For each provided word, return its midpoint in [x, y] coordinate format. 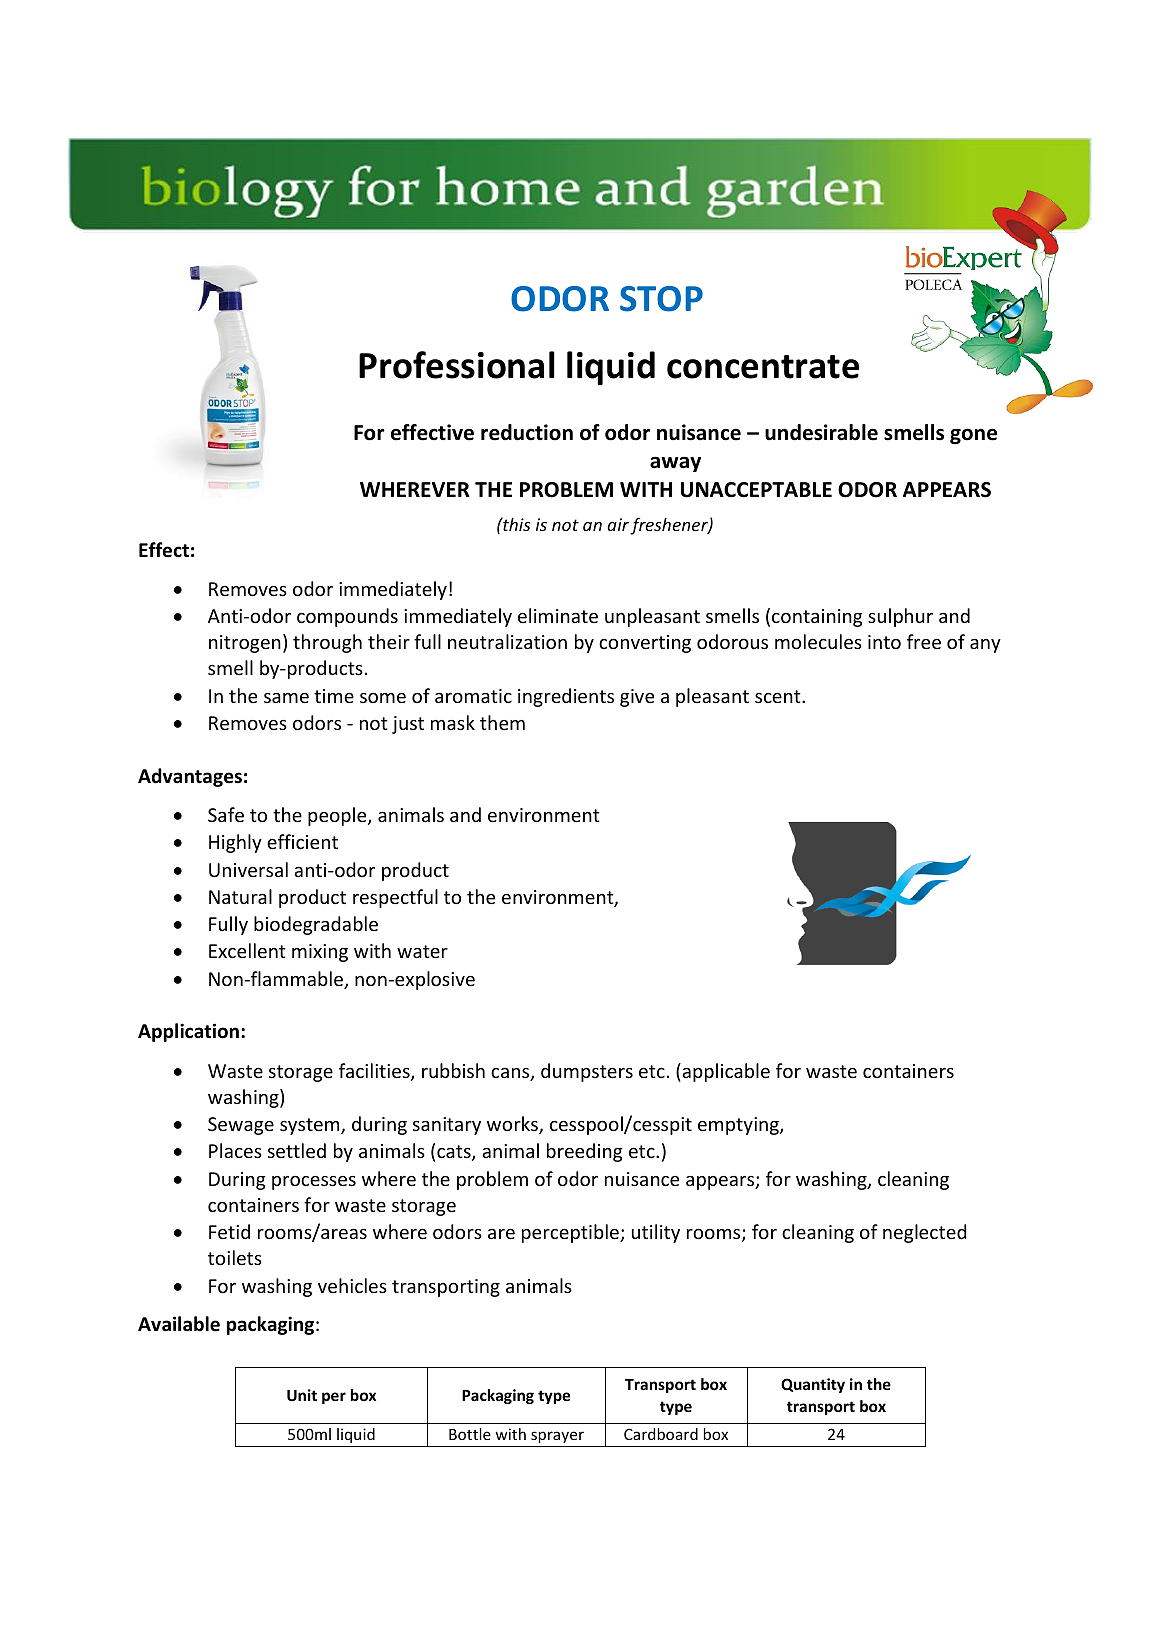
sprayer [557, 1437]
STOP [661, 299]
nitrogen [245, 644]
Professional [457, 365]
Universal [248, 869]
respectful [395, 898]
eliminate [558, 615]
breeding [585, 1152]
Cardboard [661, 1434]
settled [297, 1150]
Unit [302, 1395]
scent [779, 696]
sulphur [900, 617]
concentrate [763, 367]
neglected [925, 1233]
